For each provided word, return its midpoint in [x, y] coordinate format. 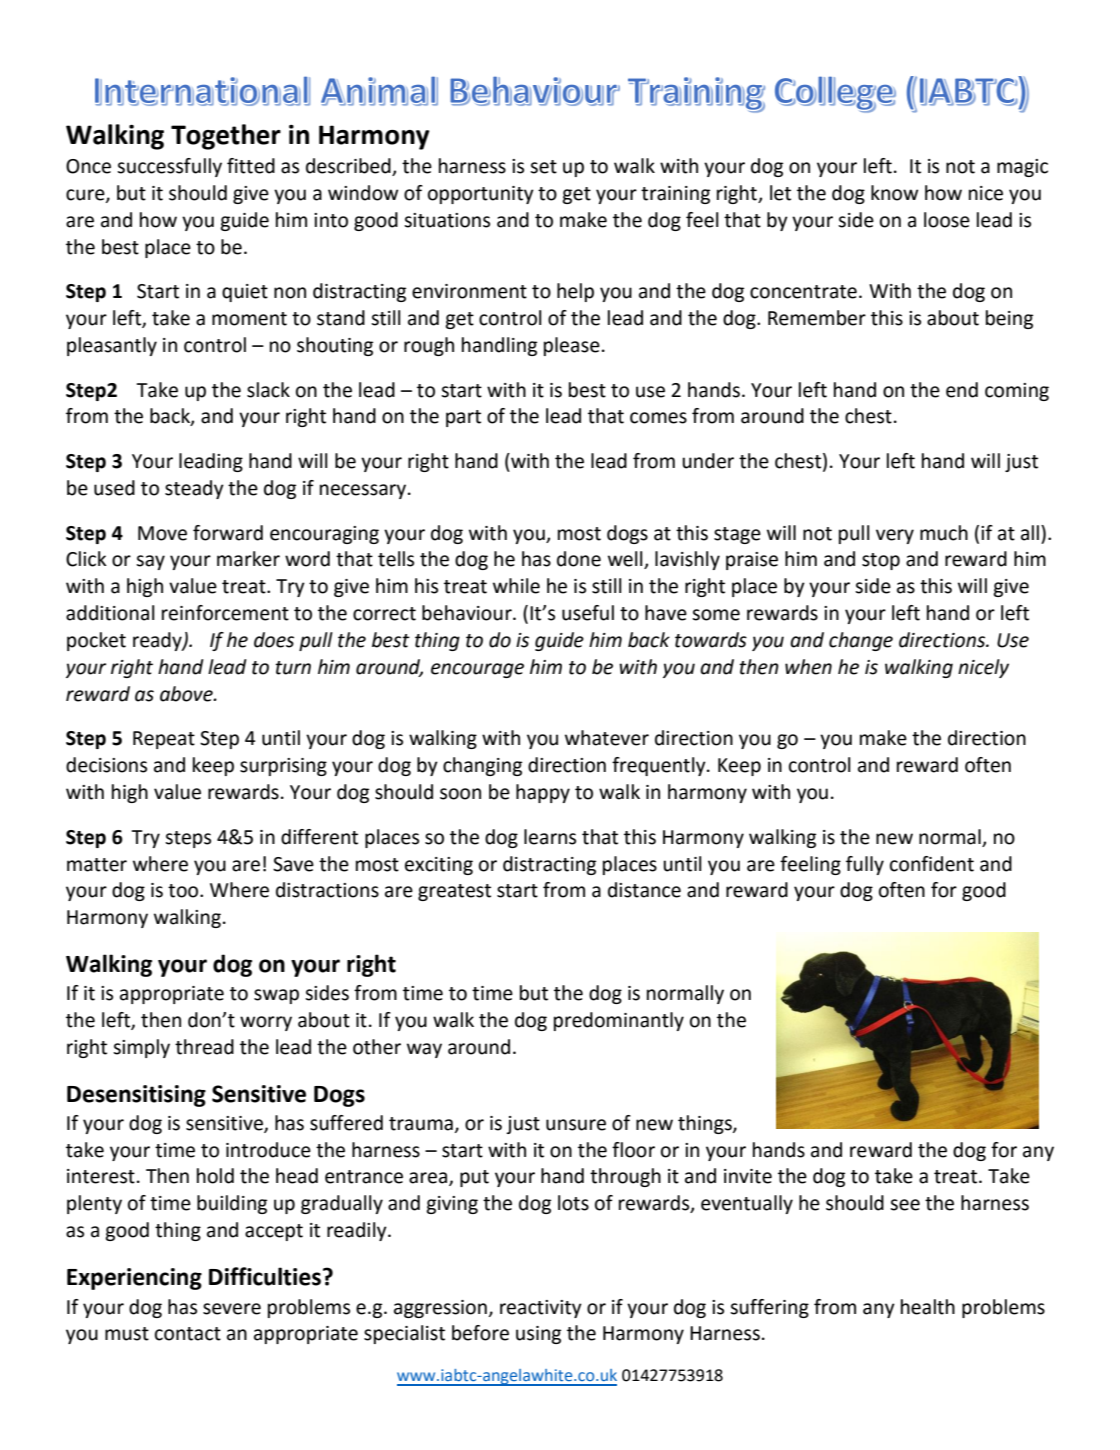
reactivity [541, 1309]
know [894, 193]
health [928, 1307]
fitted [251, 166]
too [184, 891]
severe [232, 1309]
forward [228, 533]
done [579, 559]
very [895, 536]
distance [644, 890]
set [543, 167]
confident [932, 864]
